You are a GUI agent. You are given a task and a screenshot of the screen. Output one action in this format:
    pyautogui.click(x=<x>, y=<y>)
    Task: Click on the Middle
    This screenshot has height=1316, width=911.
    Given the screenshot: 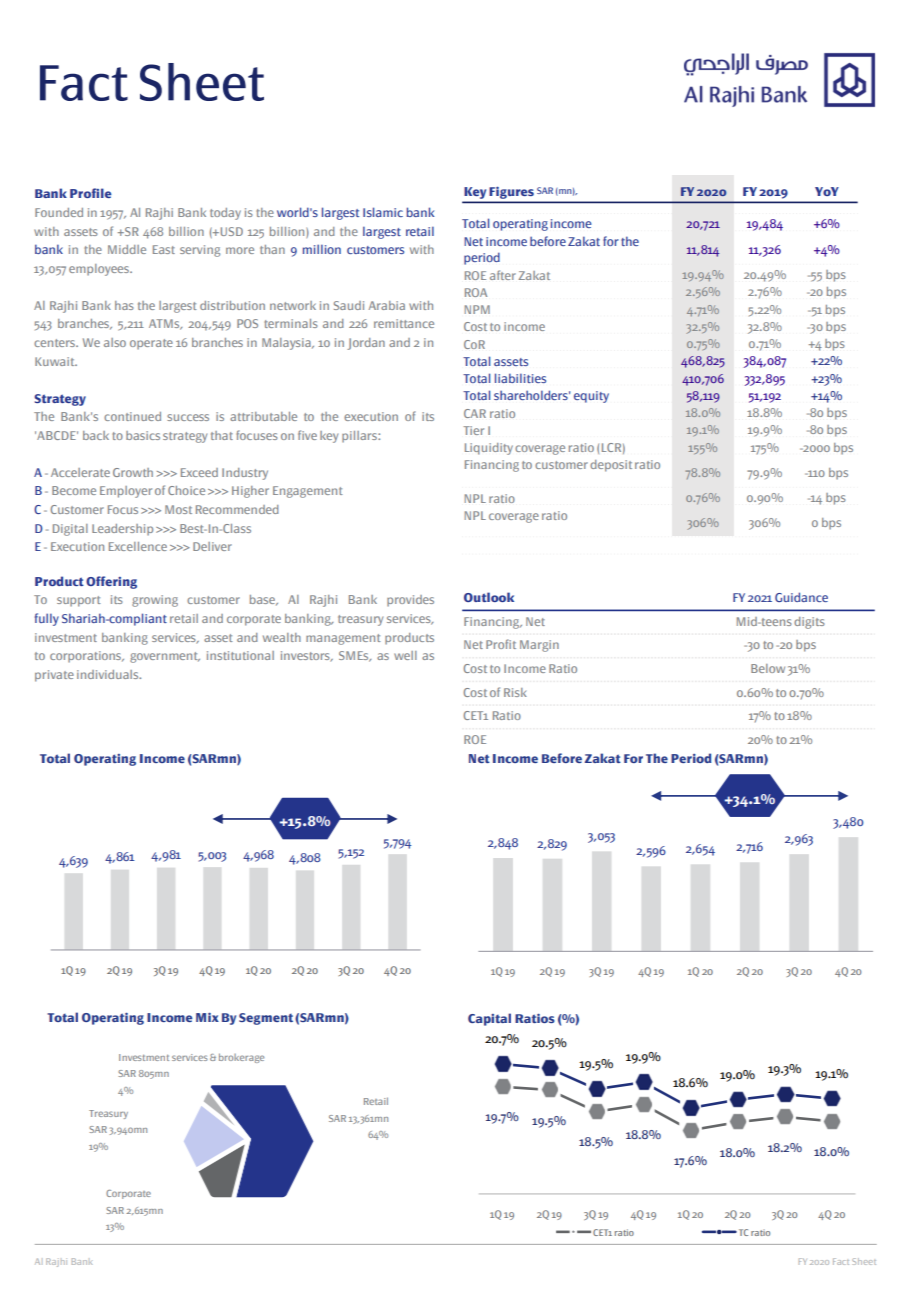 What is the action you would take?
    pyautogui.click(x=127, y=249)
